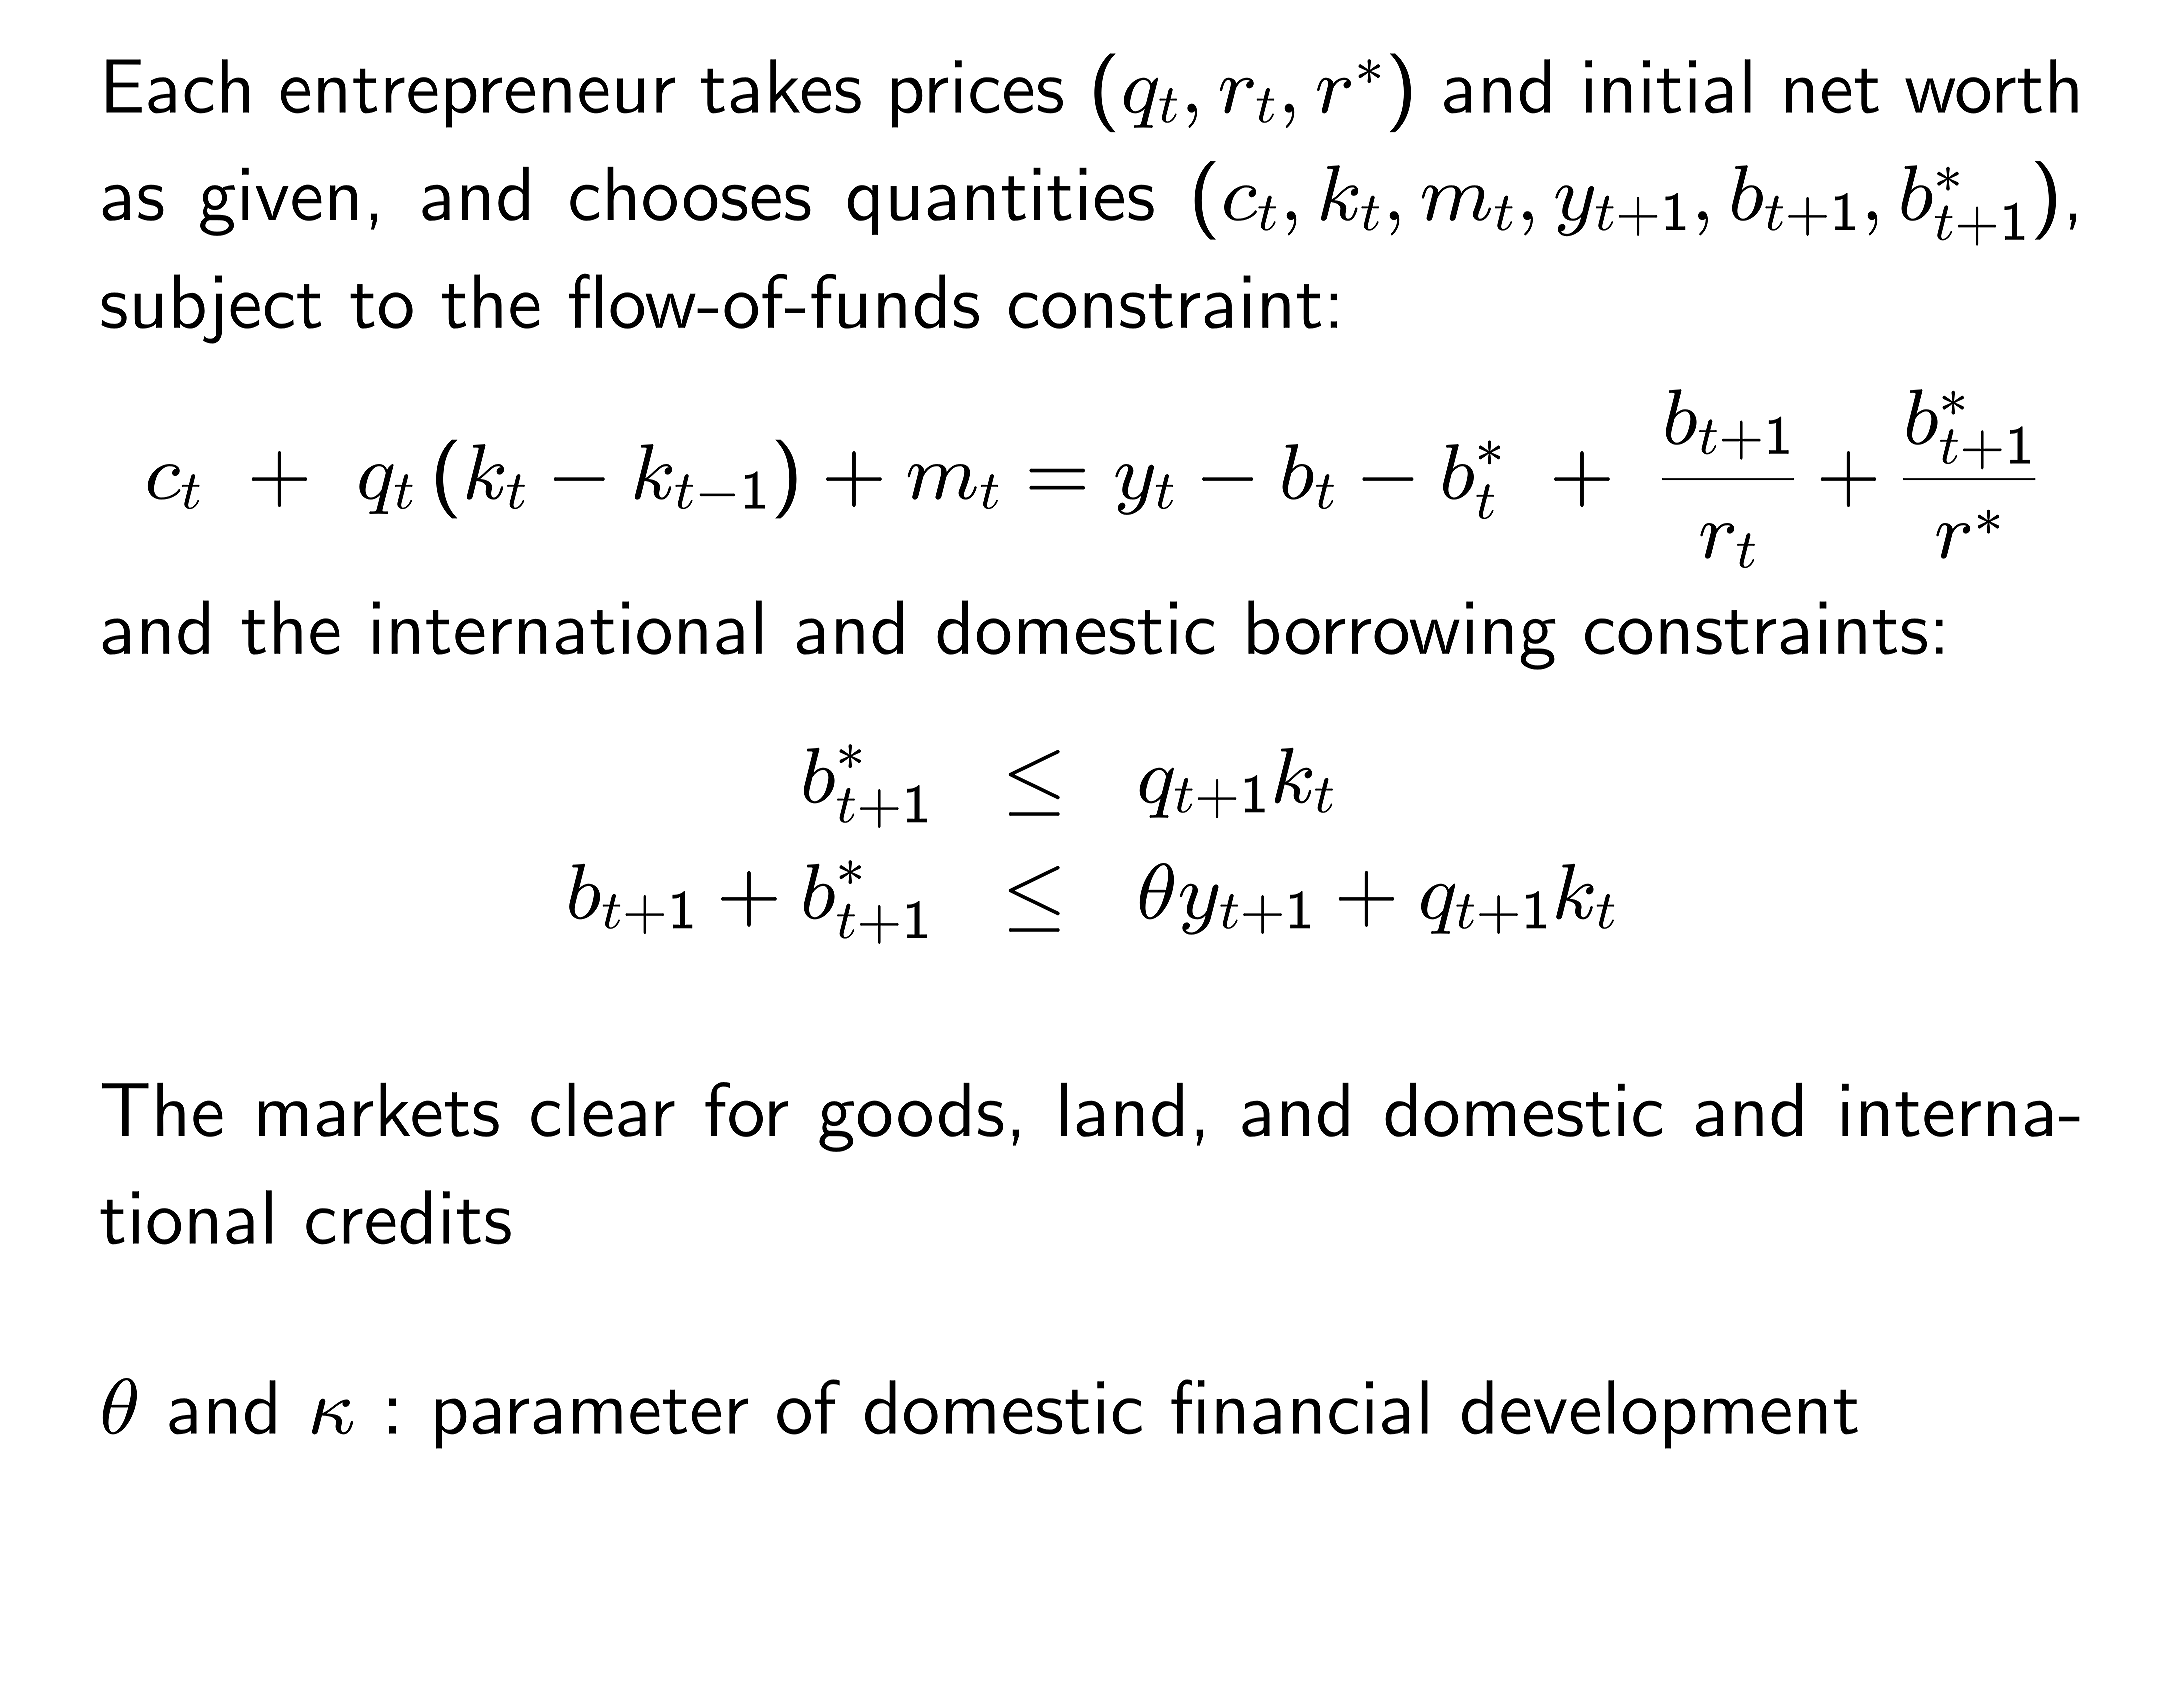 Image resolution: width=2183 pixels, height=1687 pixels. Describe the element at coordinates (1660, 1414) in the screenshot. I see `development` at that location.
